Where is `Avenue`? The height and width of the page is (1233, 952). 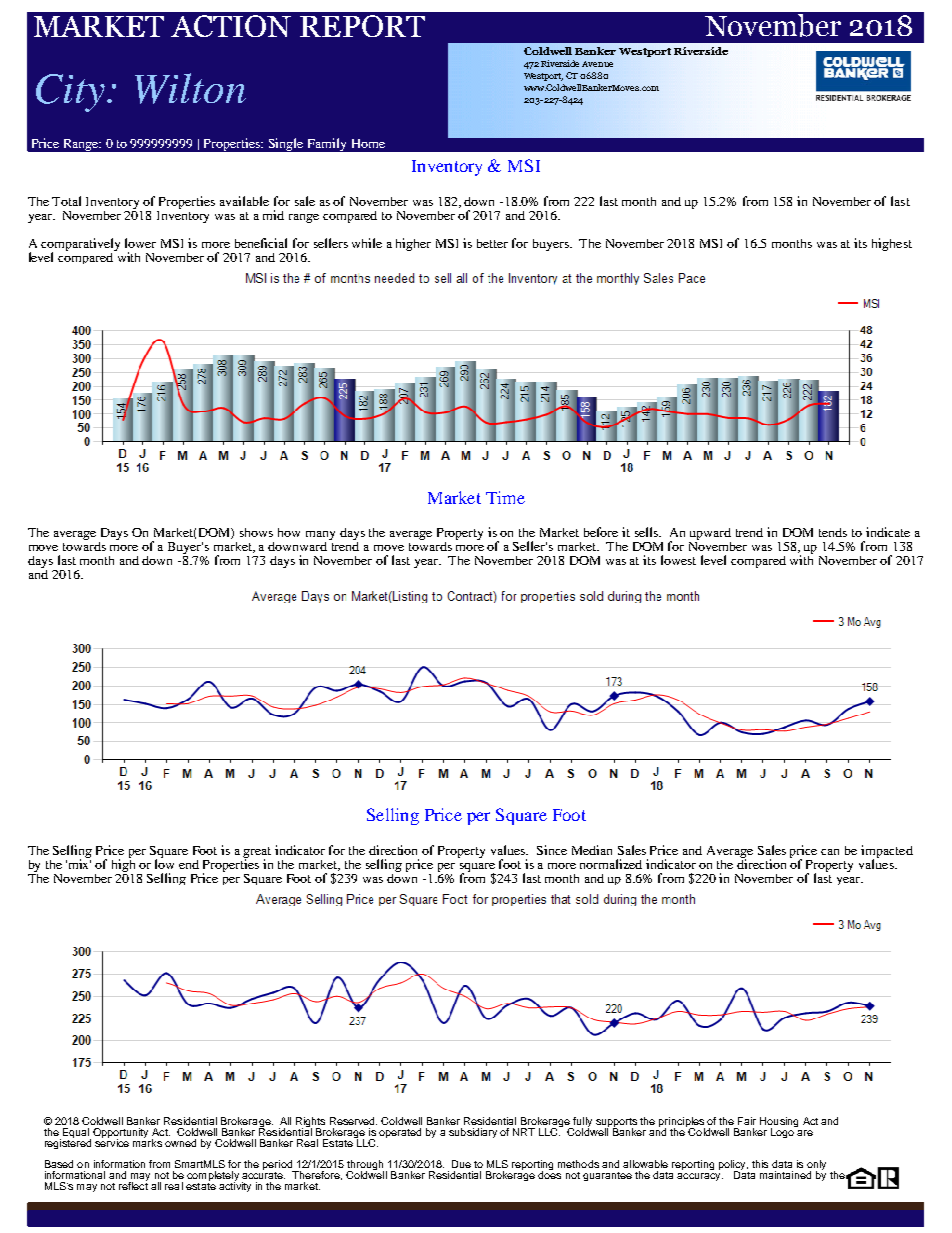 Avenue is located at coordinates (597, 64).
